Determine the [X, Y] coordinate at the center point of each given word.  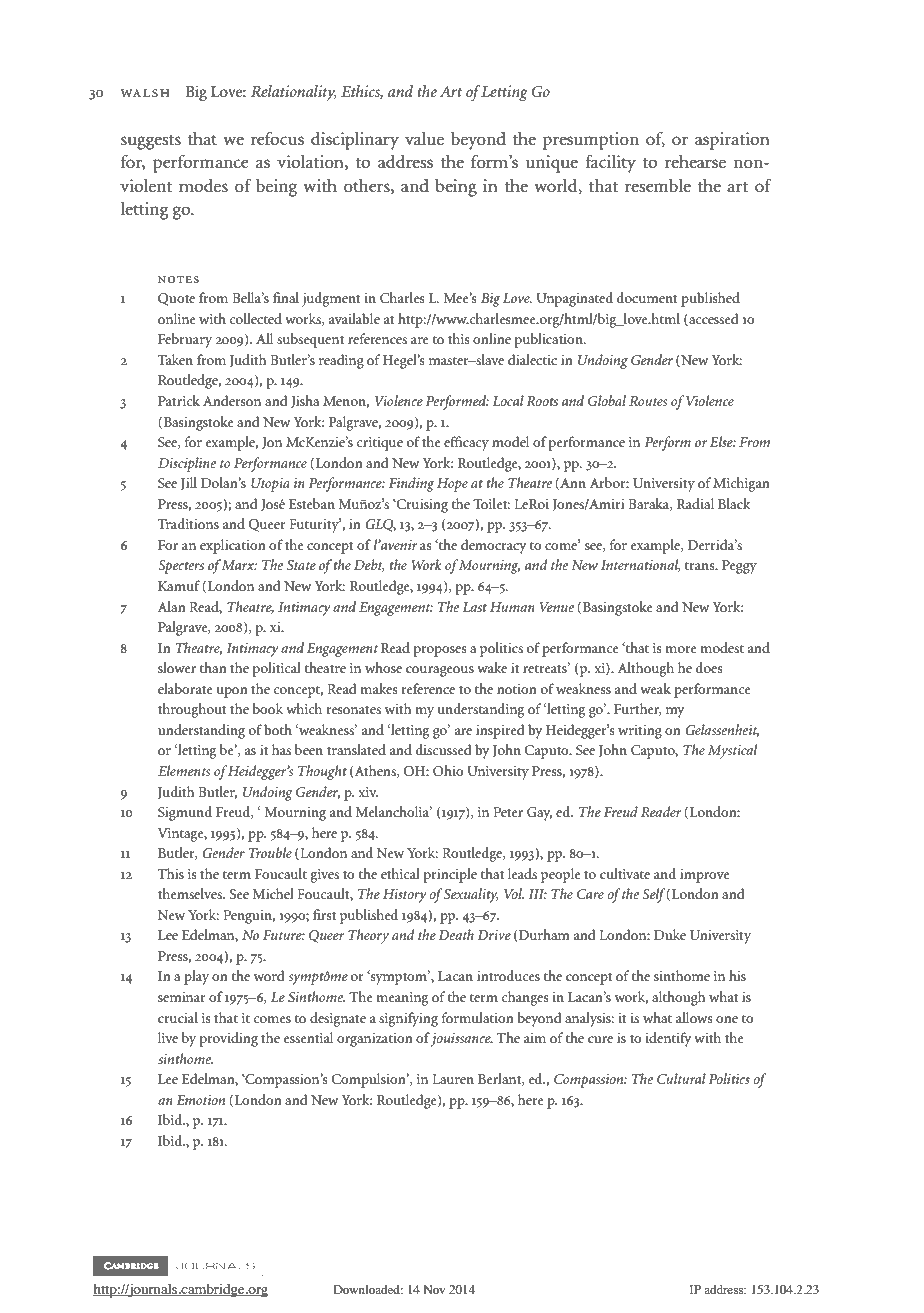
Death [456, 934]
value [424, 139]
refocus [277, 139]
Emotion [201, 1100]
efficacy [466, 443]
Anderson [232, 400]
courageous [440, 671]
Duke [670, 934]
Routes [648, 401]
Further [638, 709]
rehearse [695, 162]
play [196, 977]
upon [232, 692]
